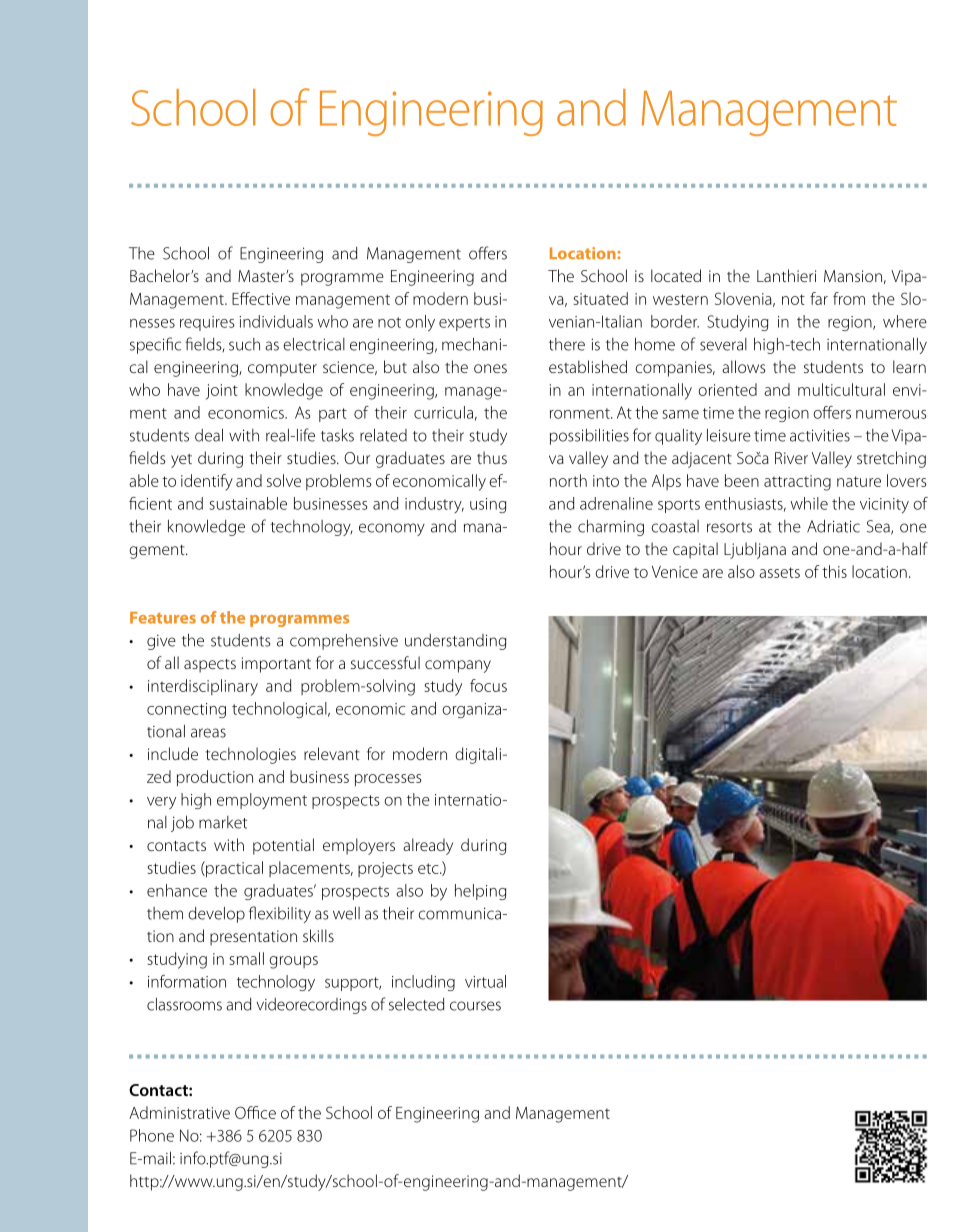 This page has width=968, height=1232. Describe the element at coordinates (834, 571) in the page. I see `this` at that location.
